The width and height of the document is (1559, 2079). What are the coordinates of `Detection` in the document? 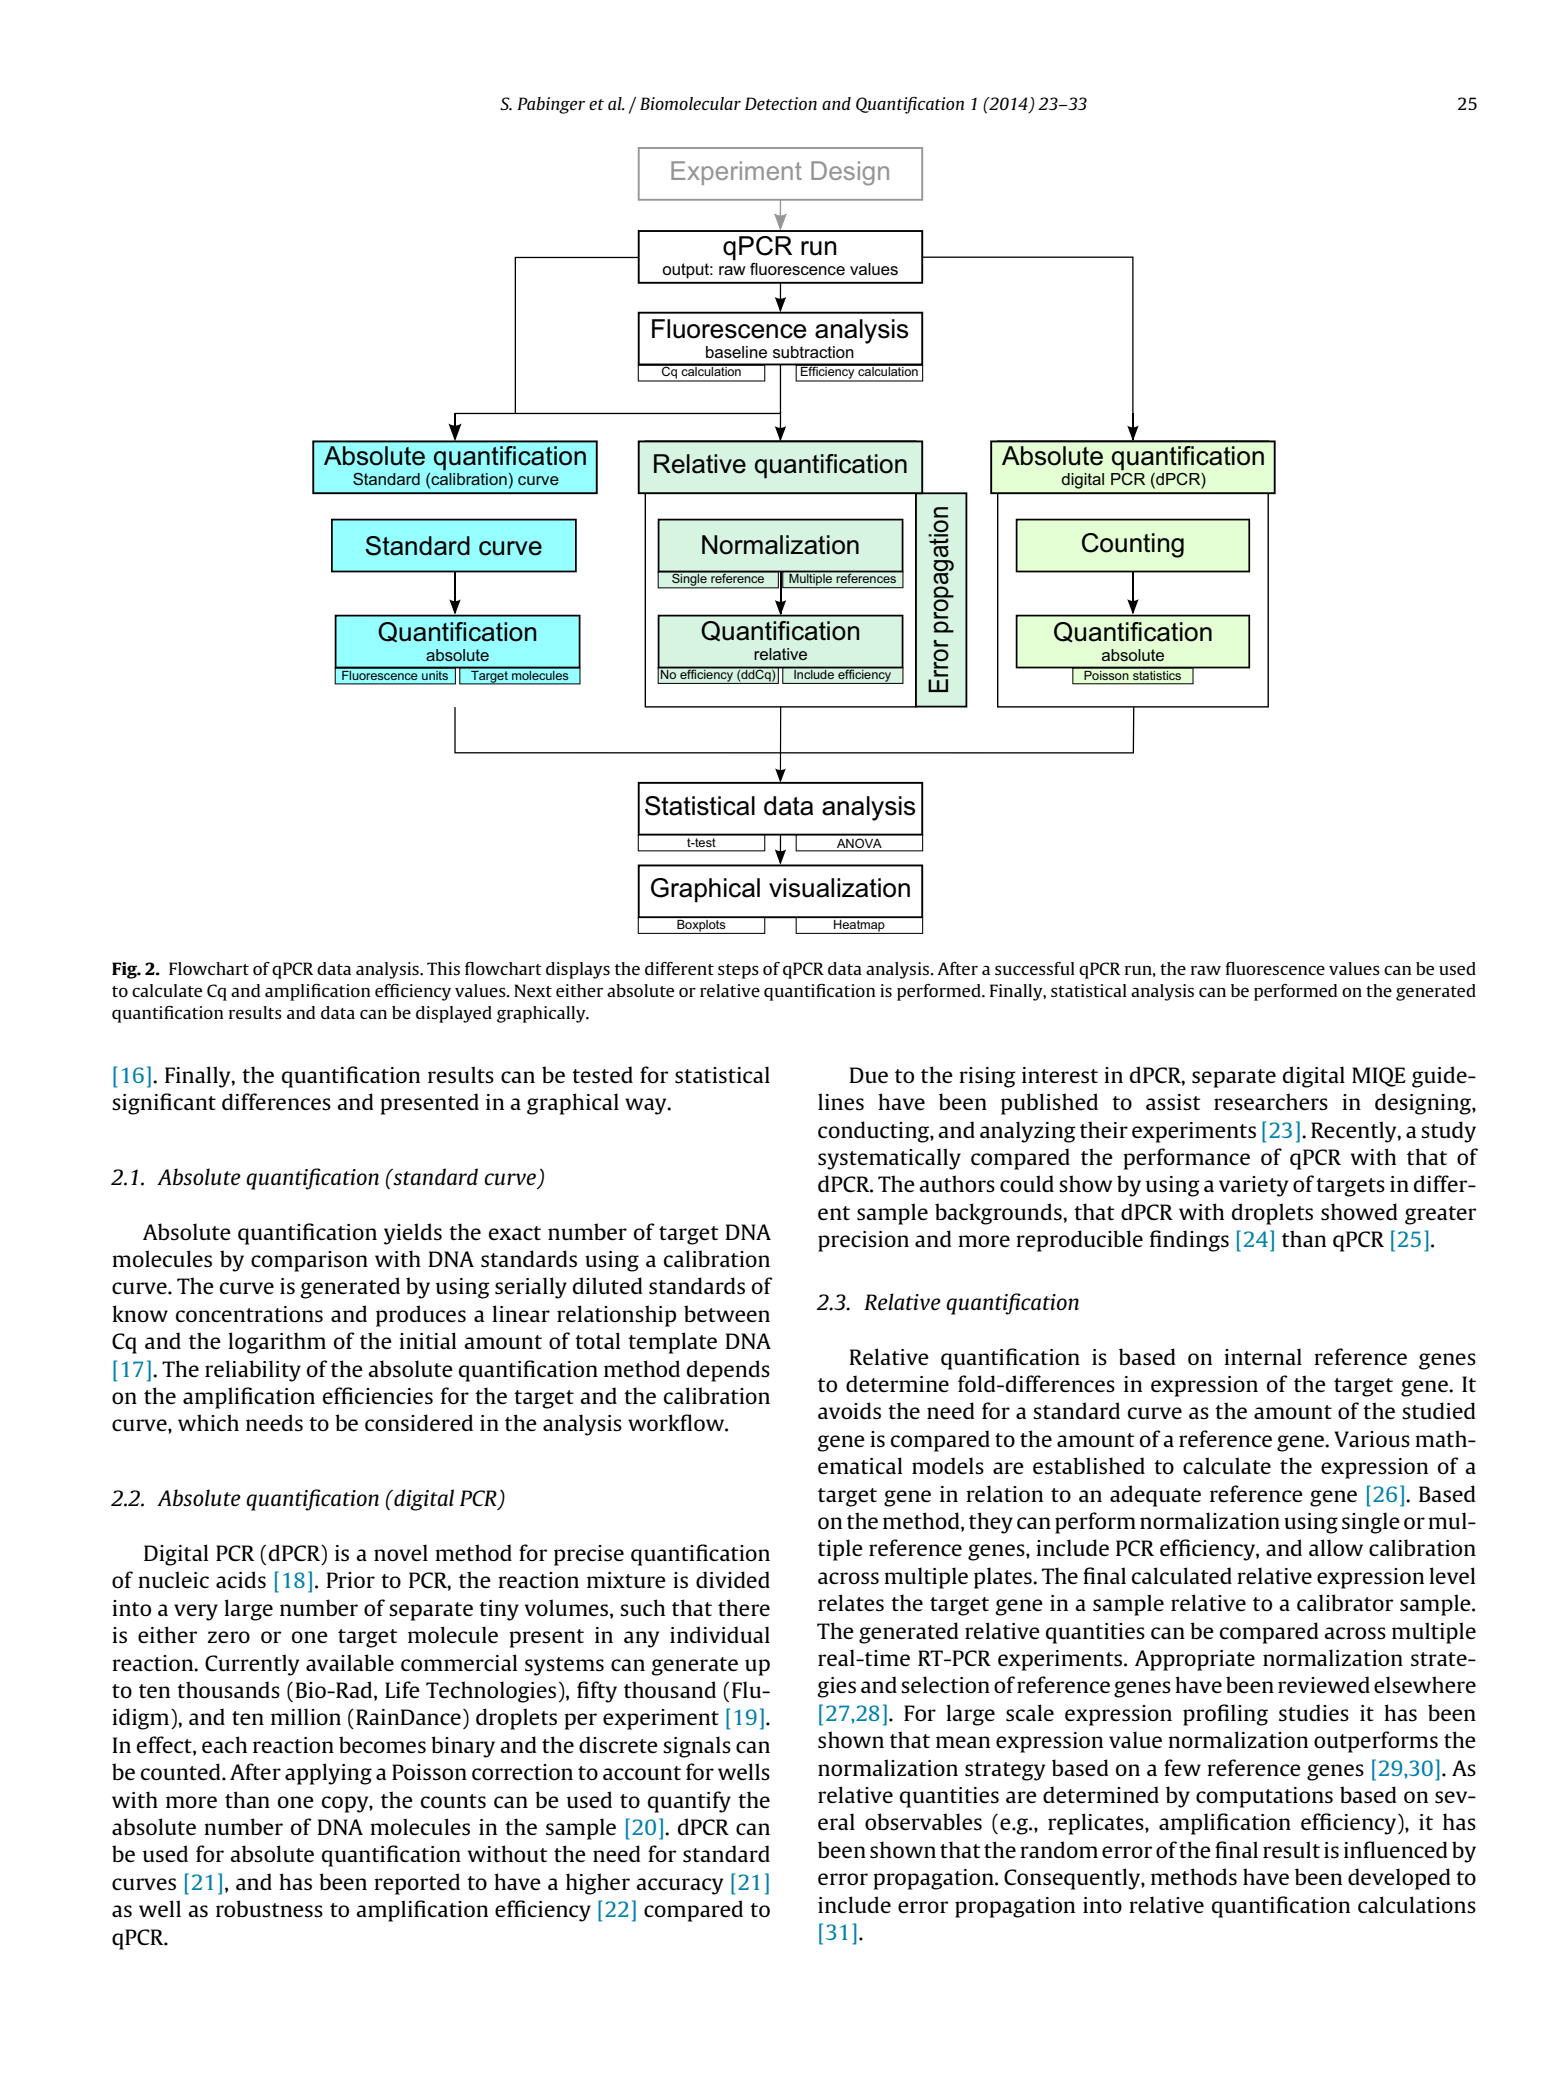 It's located at (781, 103).
